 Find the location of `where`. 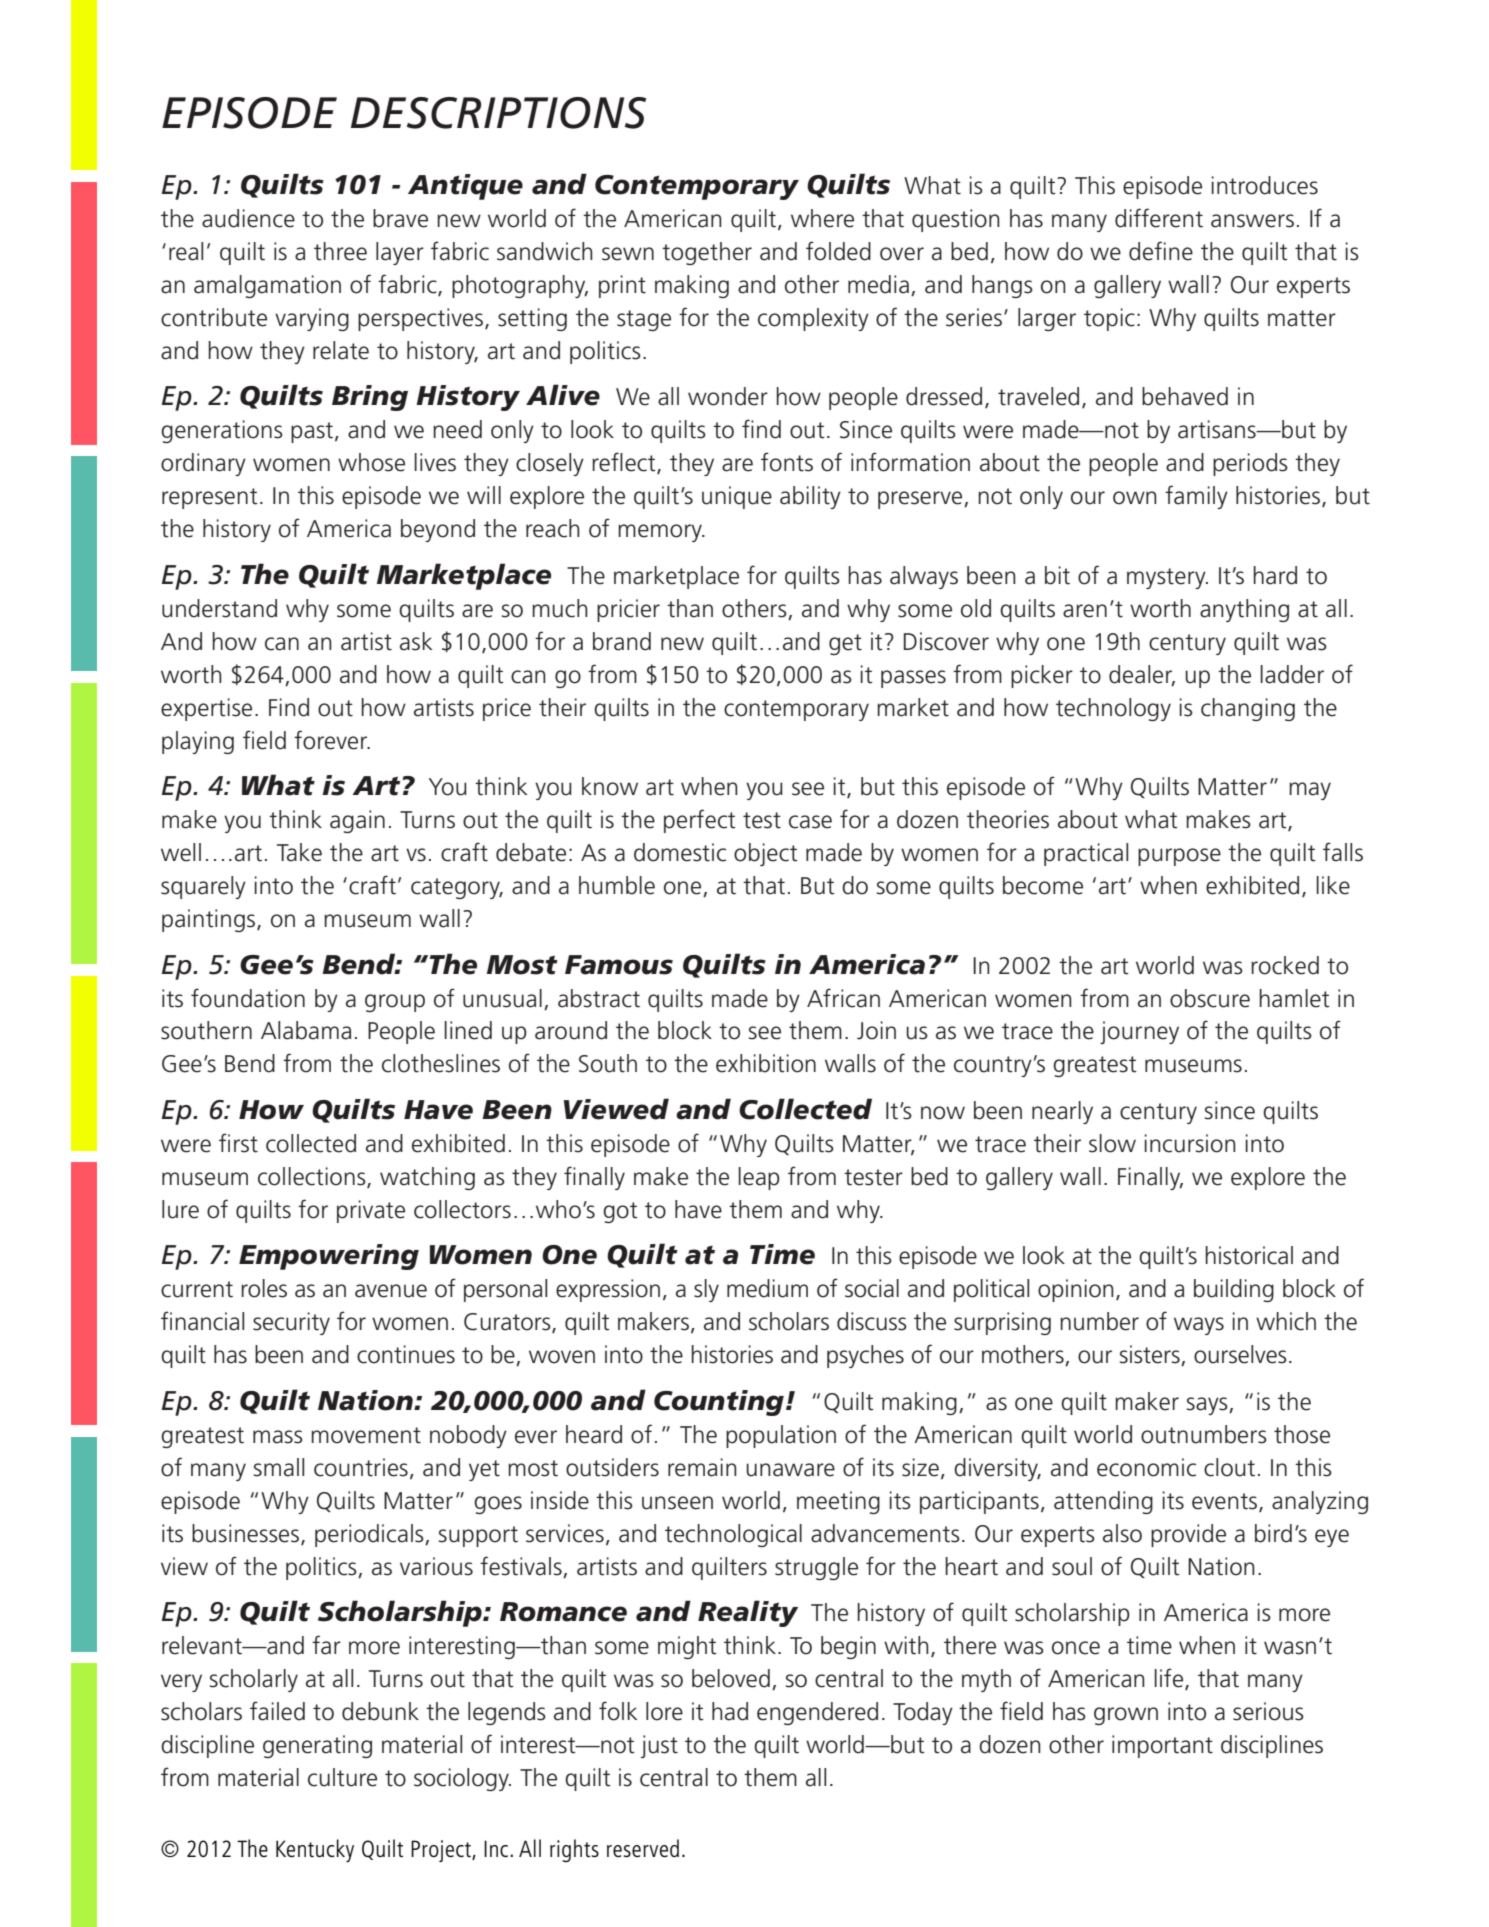

where is located at coordinates (822, 218).
